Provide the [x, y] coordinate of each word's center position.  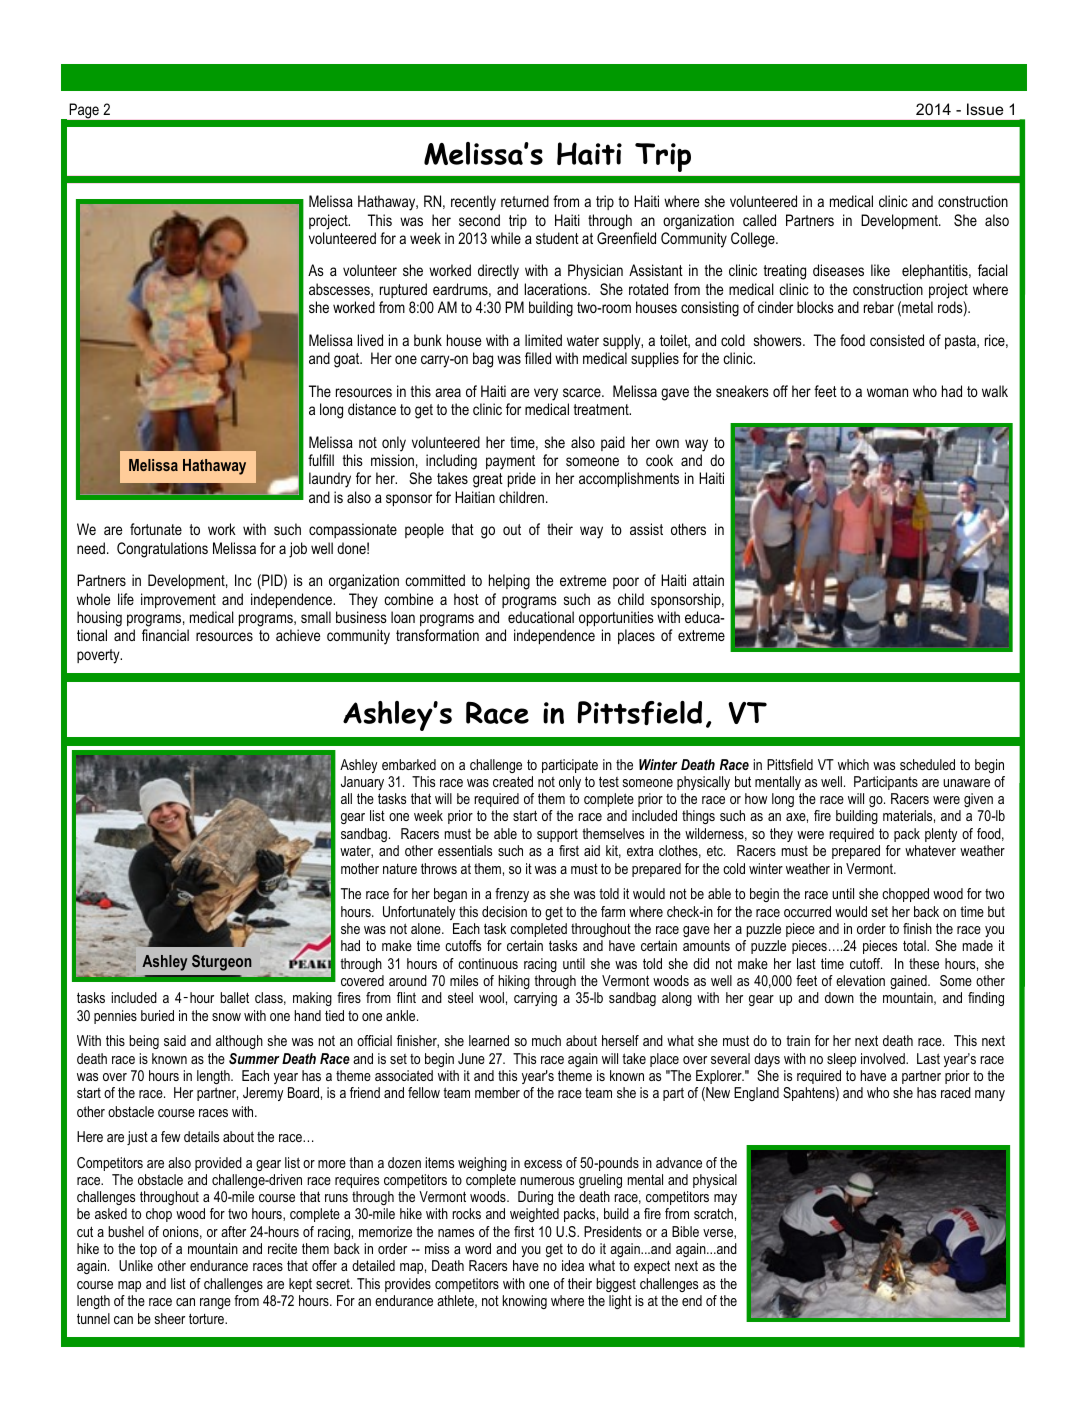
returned [525, 201]
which [853, 764]
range [215, 1303]
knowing [525, 1302]
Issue [985, 109]
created [513, 781]
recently [473, 203]
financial [165, 635]
